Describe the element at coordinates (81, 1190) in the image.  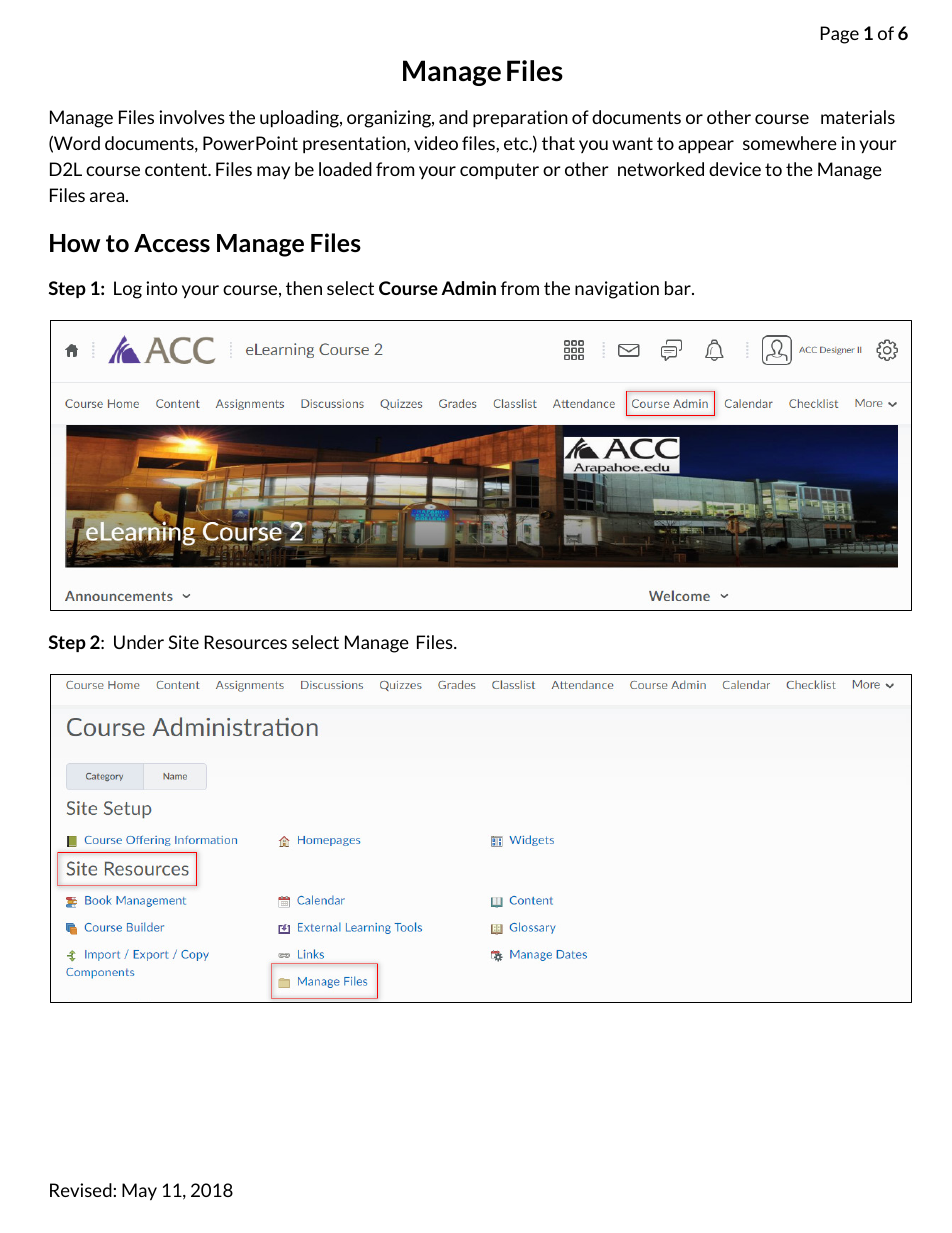
I see `Revised` at that location.
